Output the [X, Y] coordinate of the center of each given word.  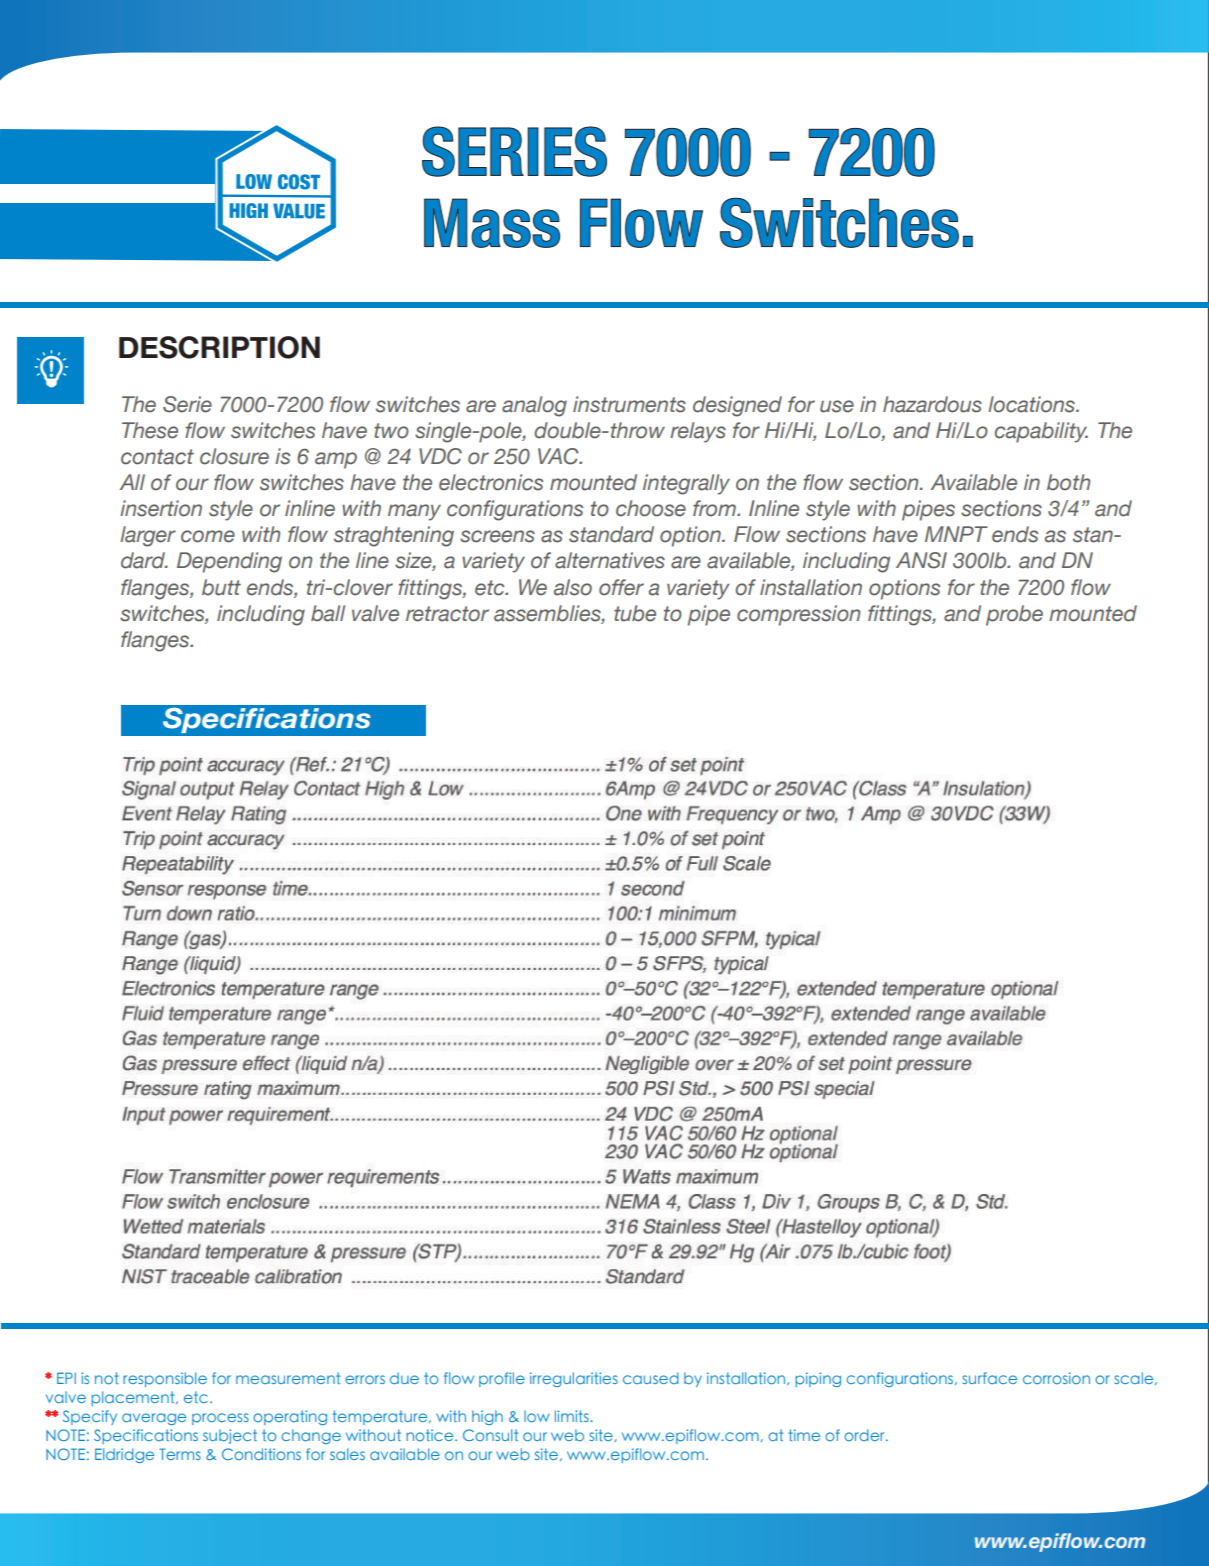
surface [989, 1378]
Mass [492, 223]
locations [1032, 404]
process [220, 1419]
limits [573, 1416]
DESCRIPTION [219, 347]
